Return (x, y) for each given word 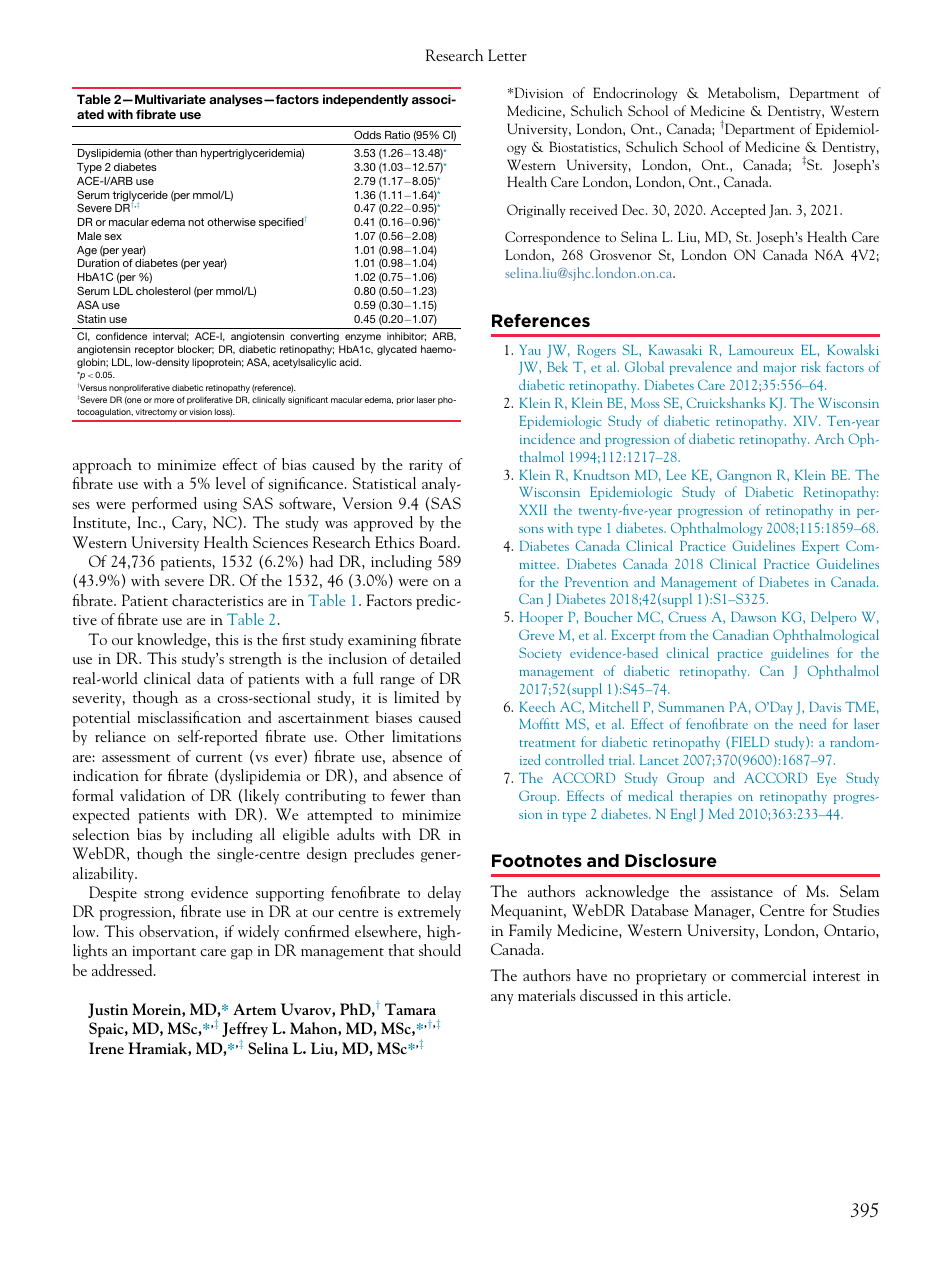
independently (365, 100)
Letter (507, 55)
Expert (820, 547)
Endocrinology (635, 94)
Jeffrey (245, 1031)
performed (164, 505)
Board (439, 542)
